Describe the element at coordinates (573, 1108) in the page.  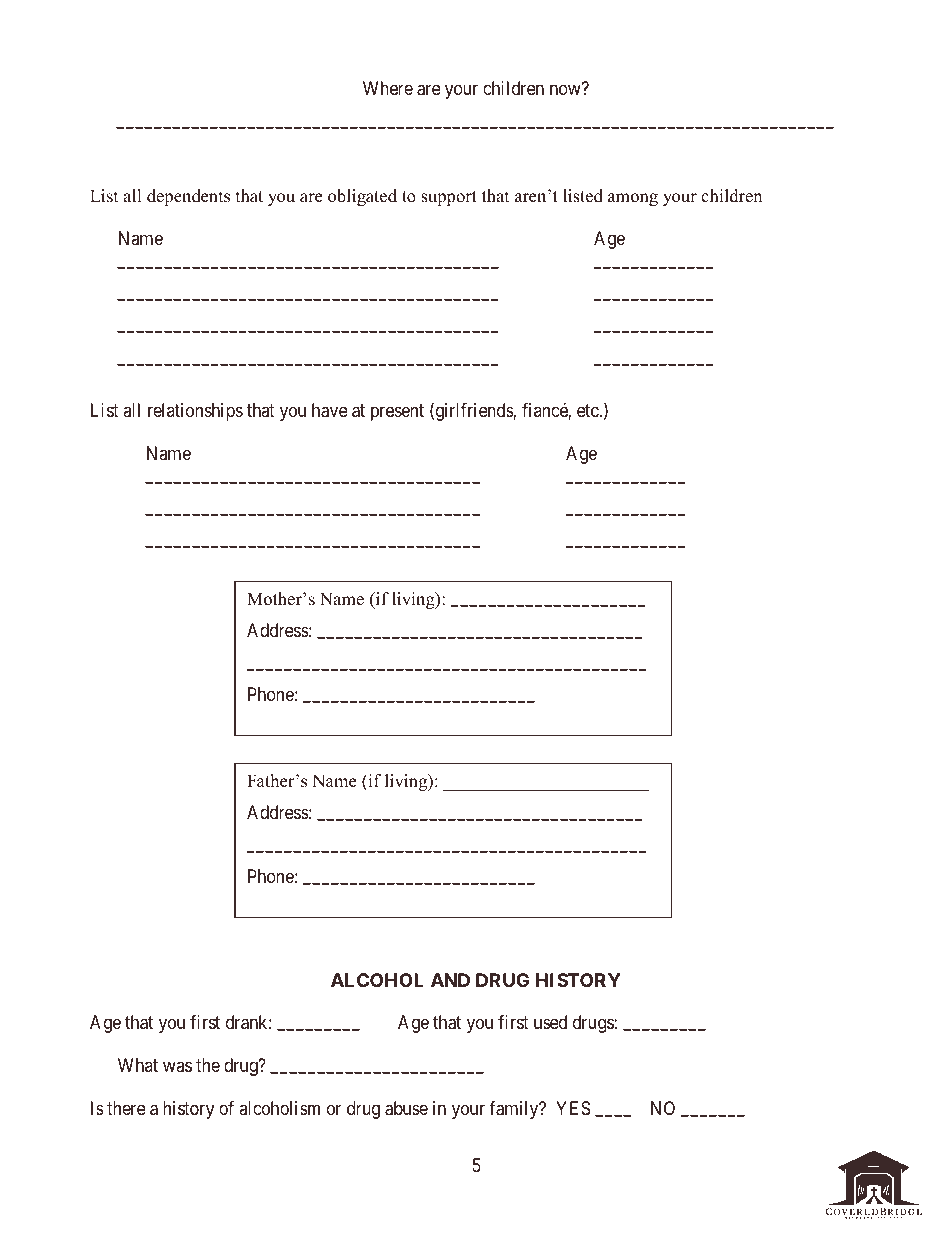
I see `YES` at that location.
